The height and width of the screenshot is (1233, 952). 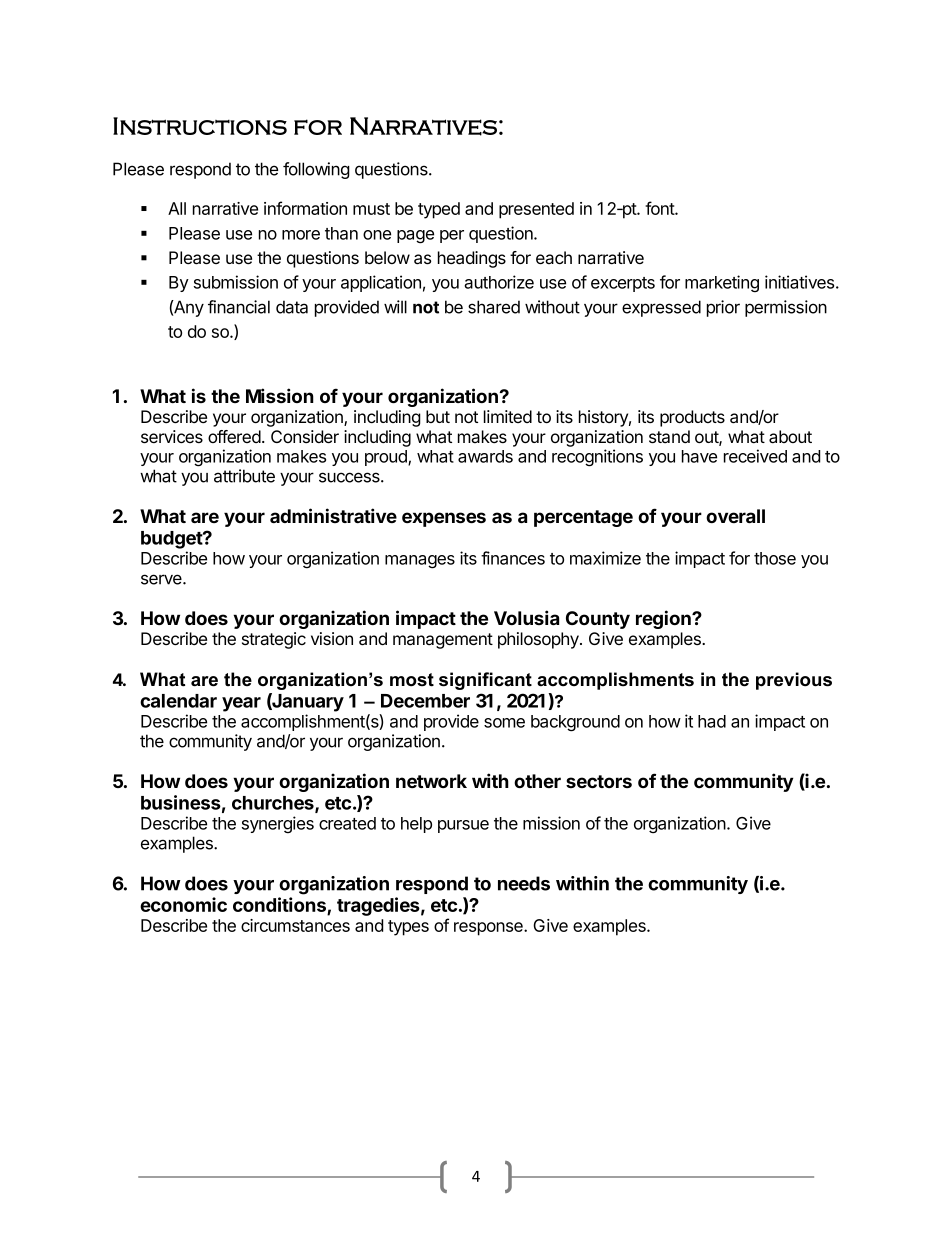 I want to click on font, so click(x=660, y=208).
